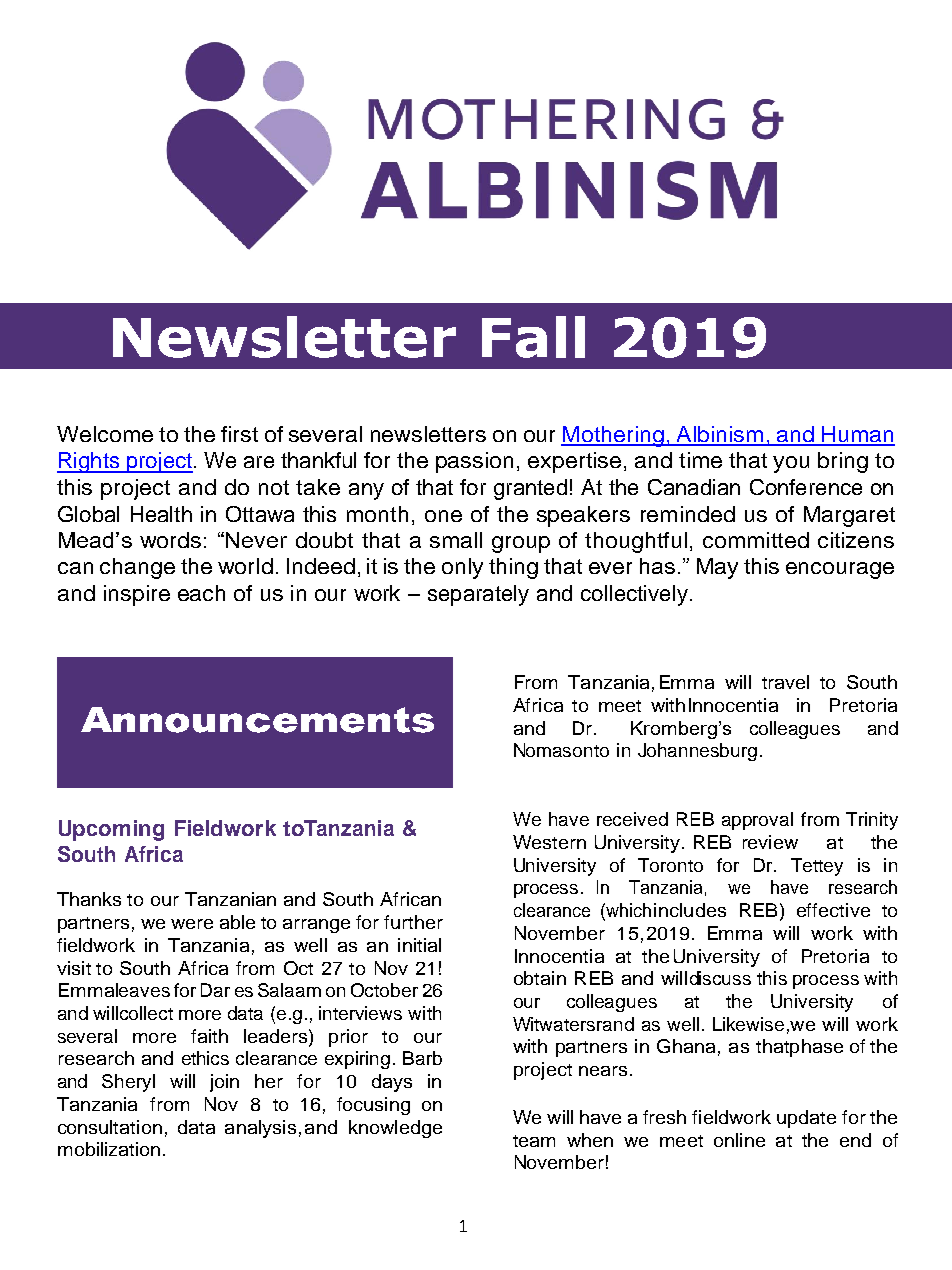  What do you see at coordinates (534, 1141) in the document?
I see `team` at bounding box center [534, 1141].
